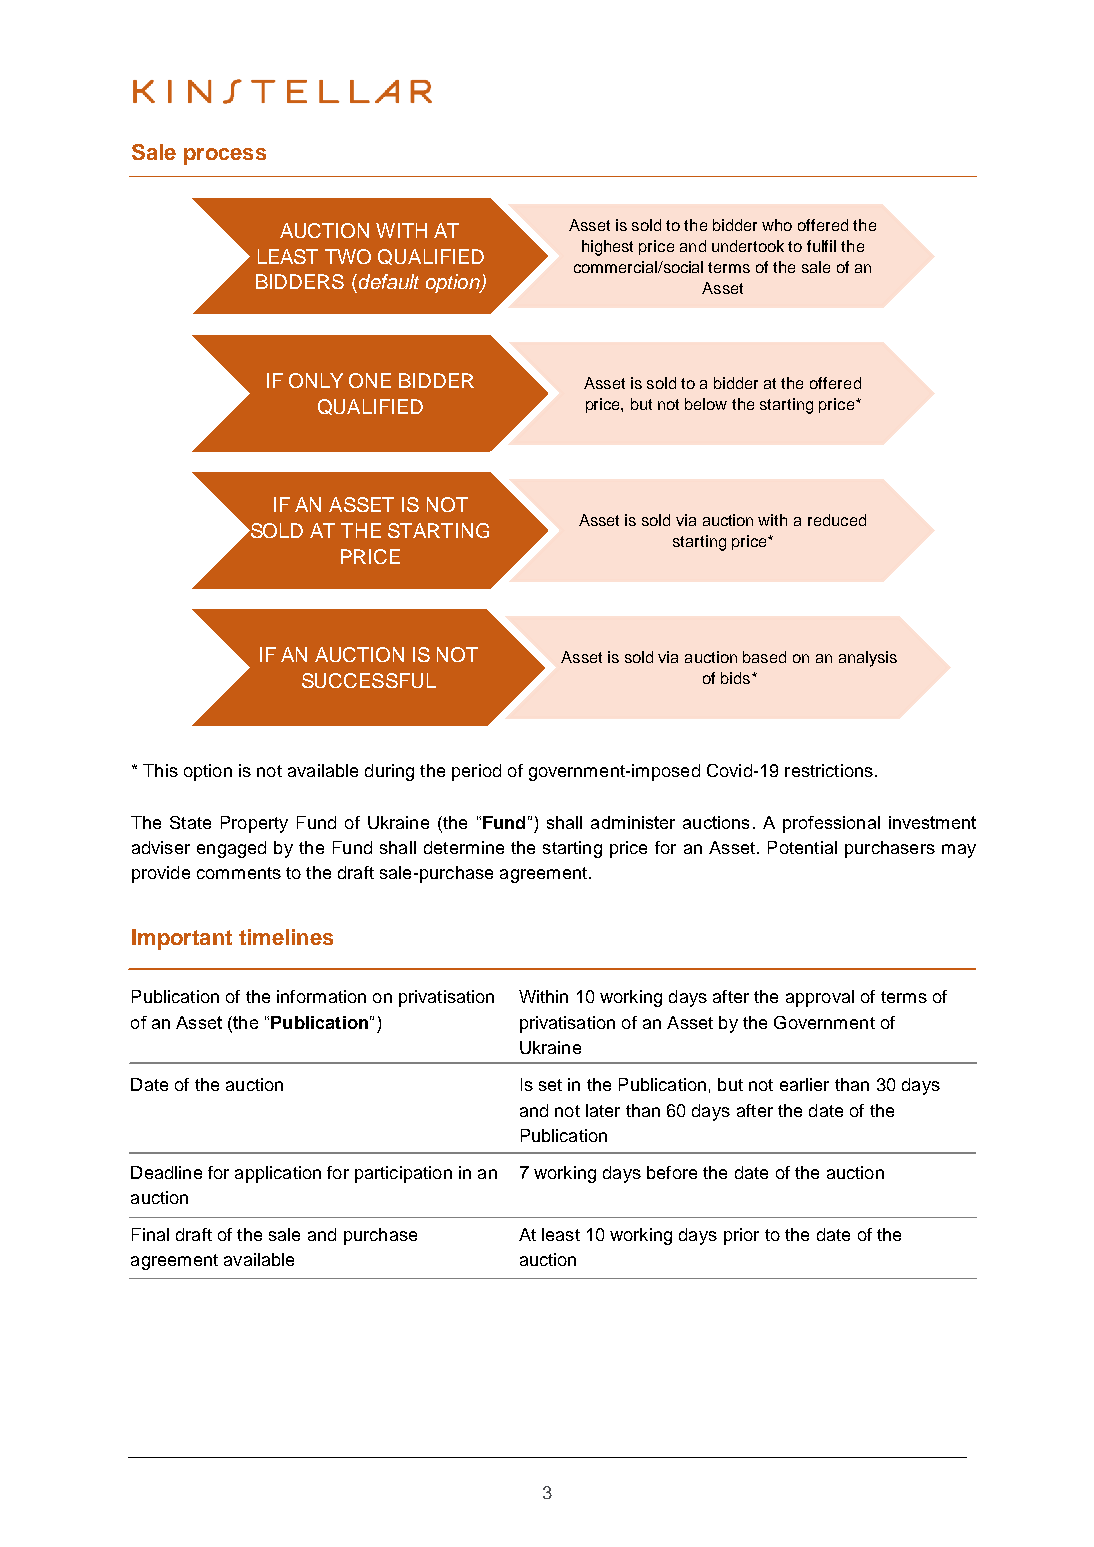 The width and height of the screenshot is (1094, 1547). I want to click on process, so click(225, 156).
